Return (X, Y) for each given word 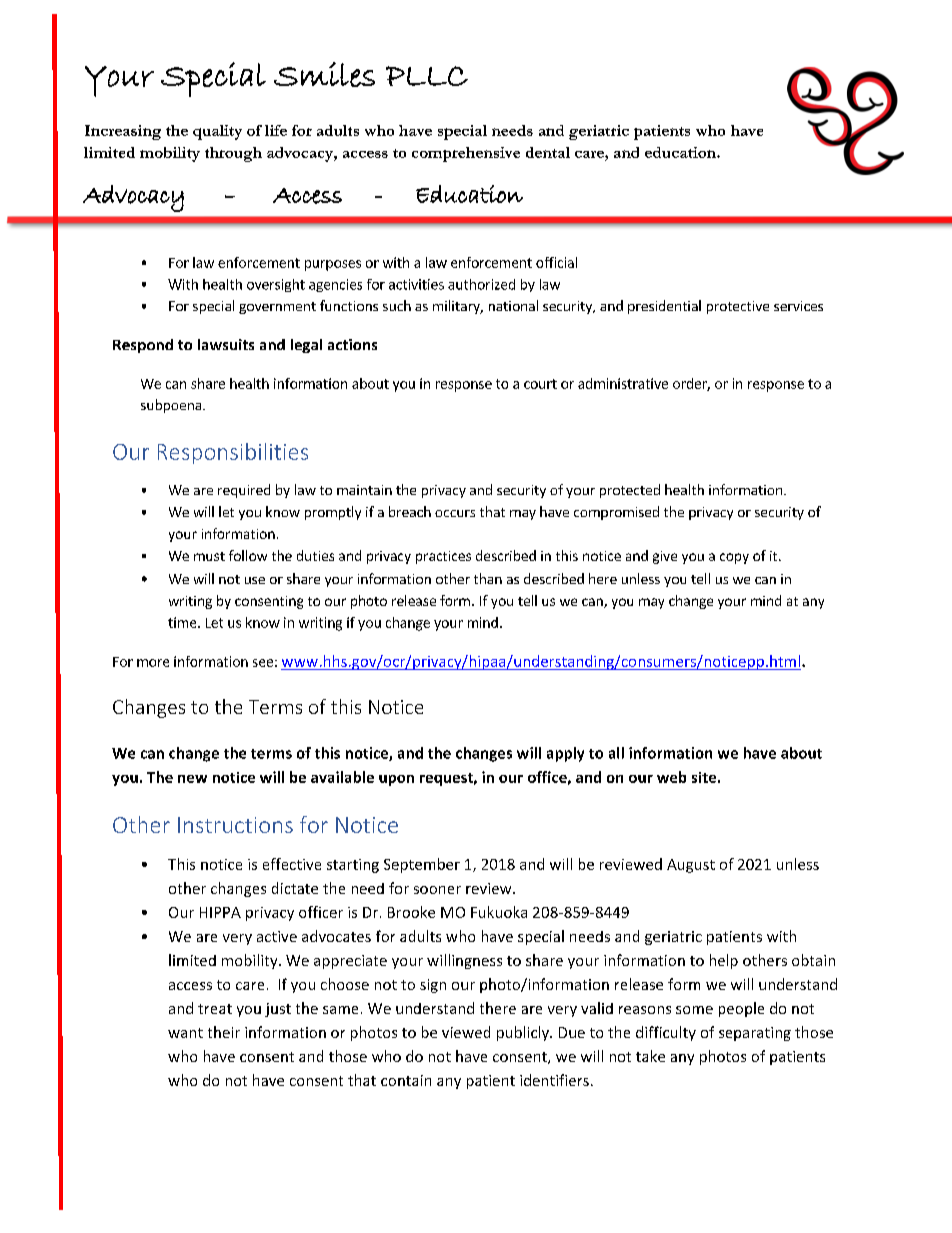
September (422, 865)
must (209, 556)
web (671, 777)
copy (734, 558)
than (488, 578)
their (224, 1032)
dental (548, 152)
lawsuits (226, 344)
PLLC (427, 76)
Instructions (235, 825)
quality (217, 132)
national (513, 305)
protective (738, 307)
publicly (524, 1033)
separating (755, 1034)
